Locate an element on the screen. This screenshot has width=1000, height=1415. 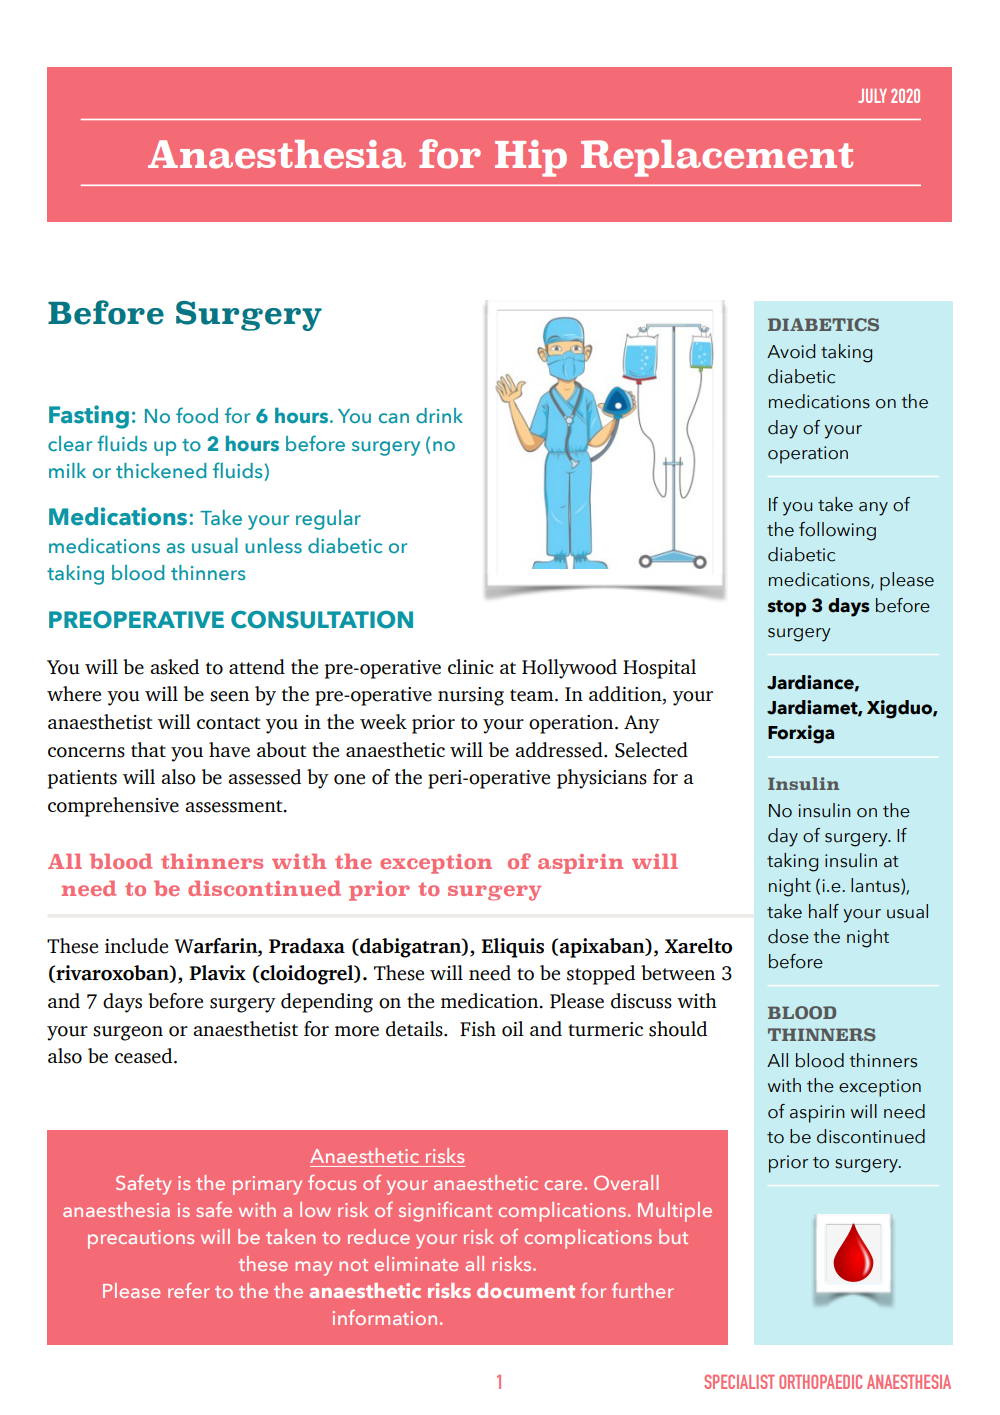
document is located at coordinates (526, 1290).
